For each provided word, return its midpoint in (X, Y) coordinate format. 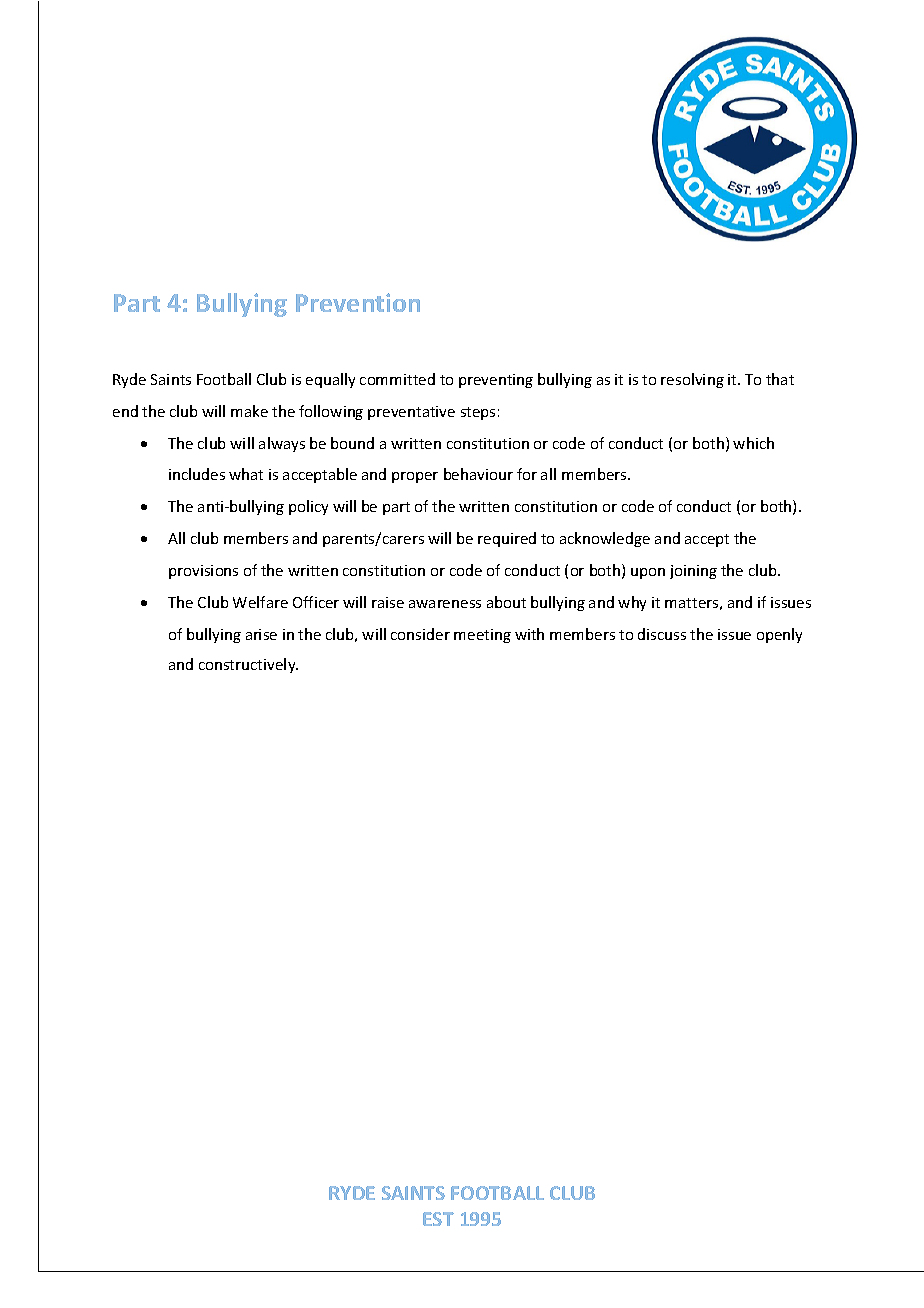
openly (779, 635)
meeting (482, 636)
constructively (248, 665)
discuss (662, 634)
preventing (496, 381)
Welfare (260, 602)
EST (438, 1219)
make (249, 411)
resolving (692, 380)
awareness (445, 604)
